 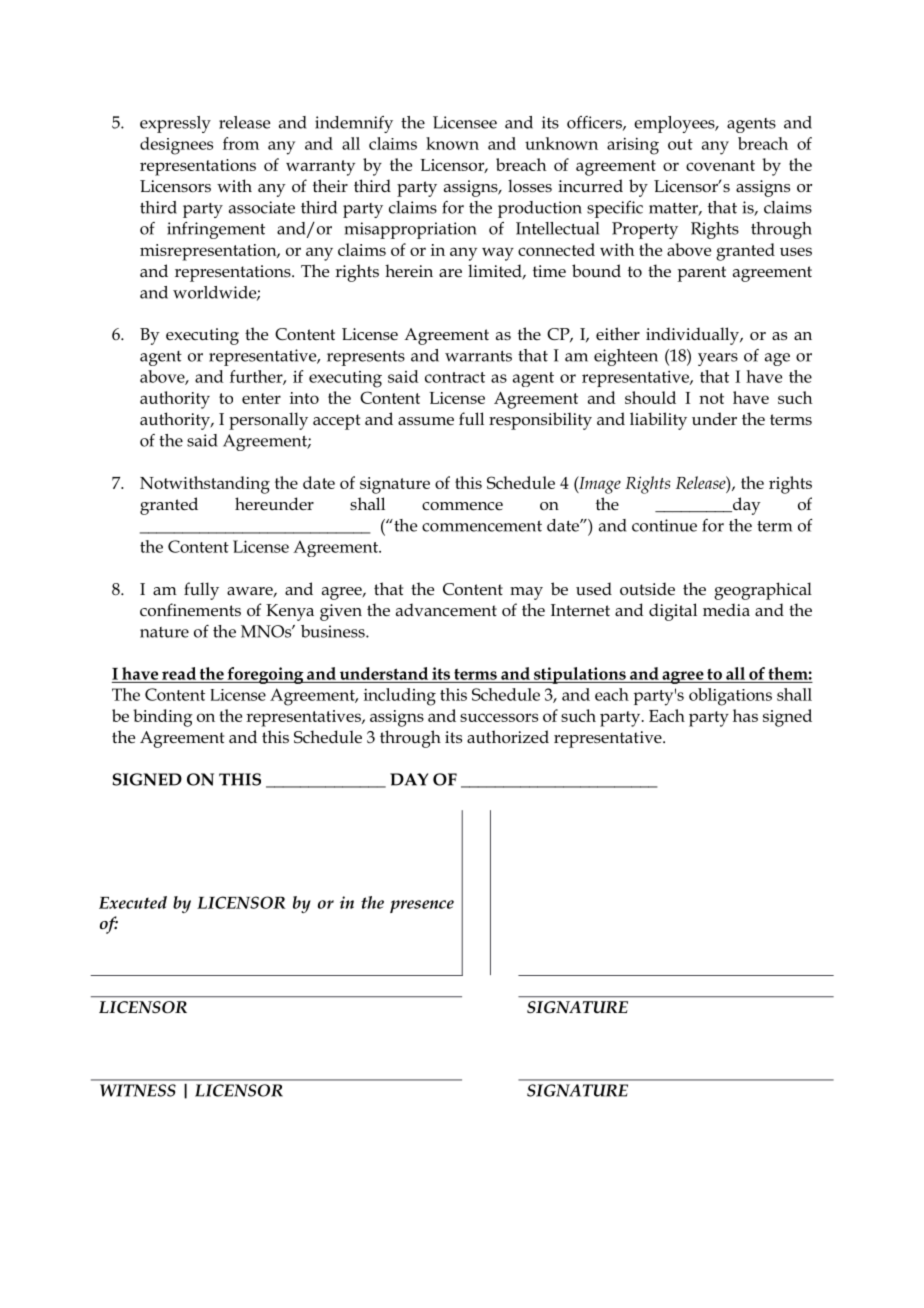 I want to click on confinements, so click(x=190, y=610).
